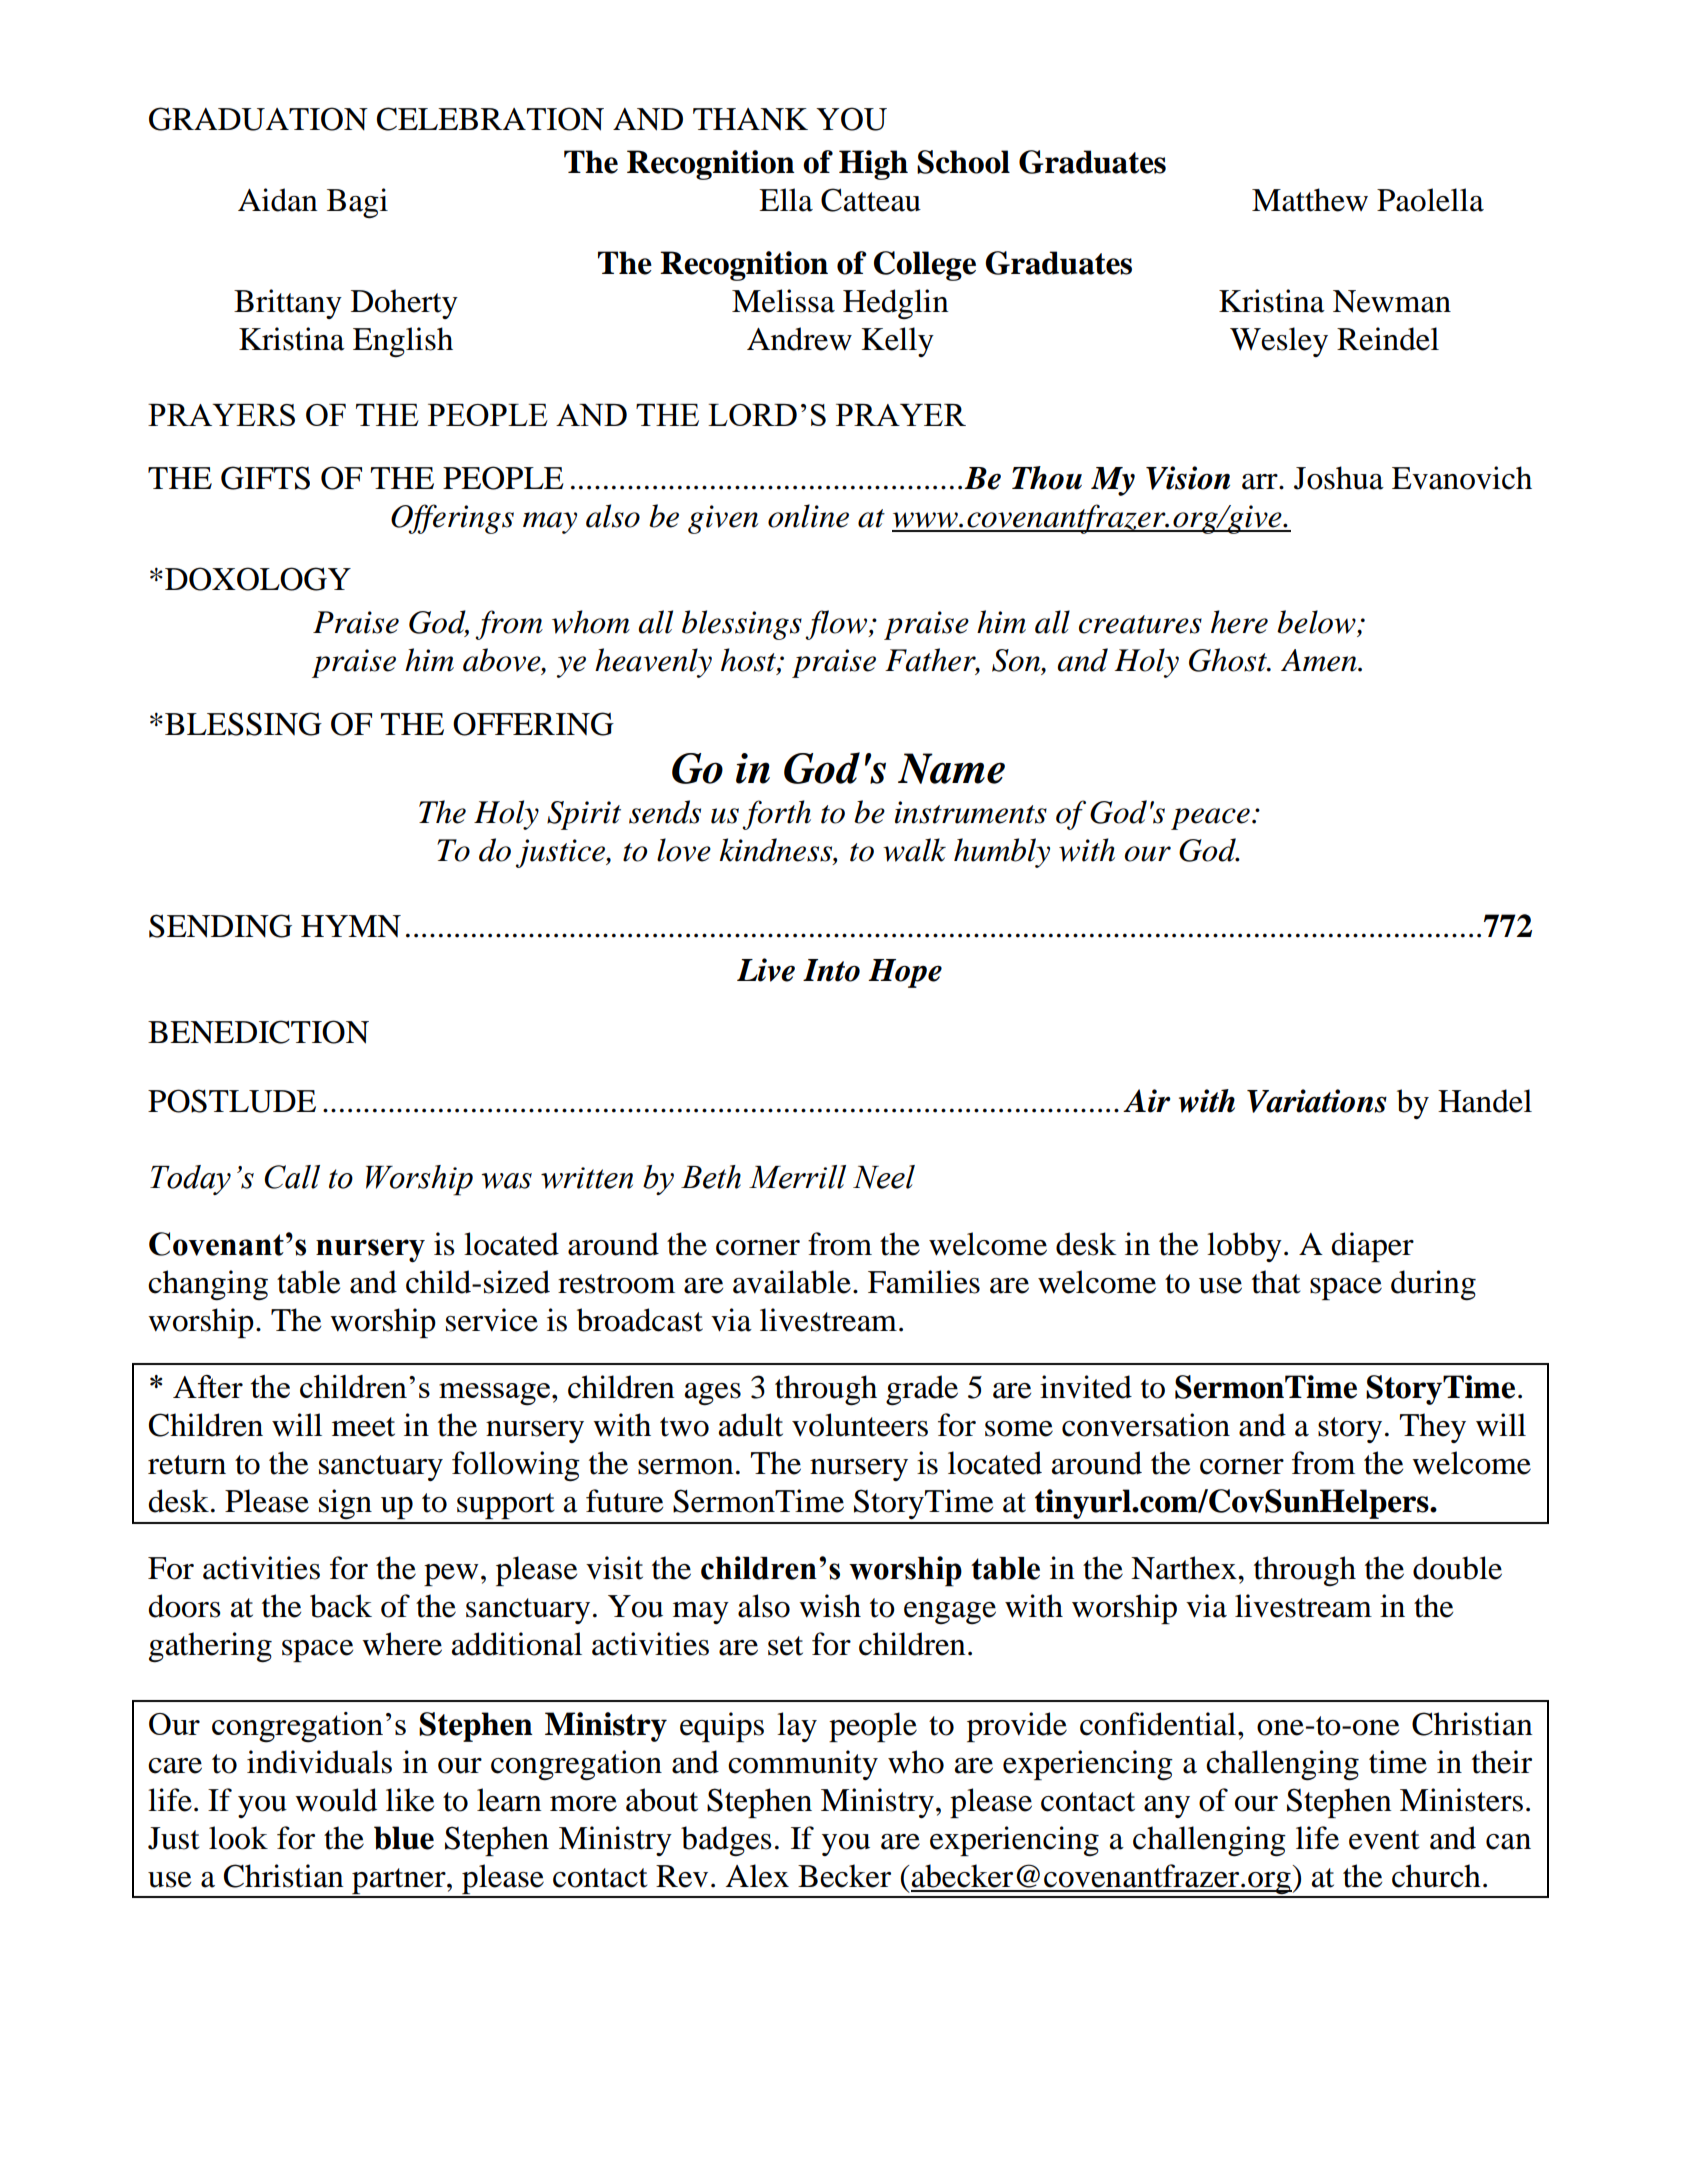 This screenshot has width=1681, height=2175. What do you see at coordinates (803, 1765) in the screenshot?
I see `community` at bounding box center [803, 1765].
